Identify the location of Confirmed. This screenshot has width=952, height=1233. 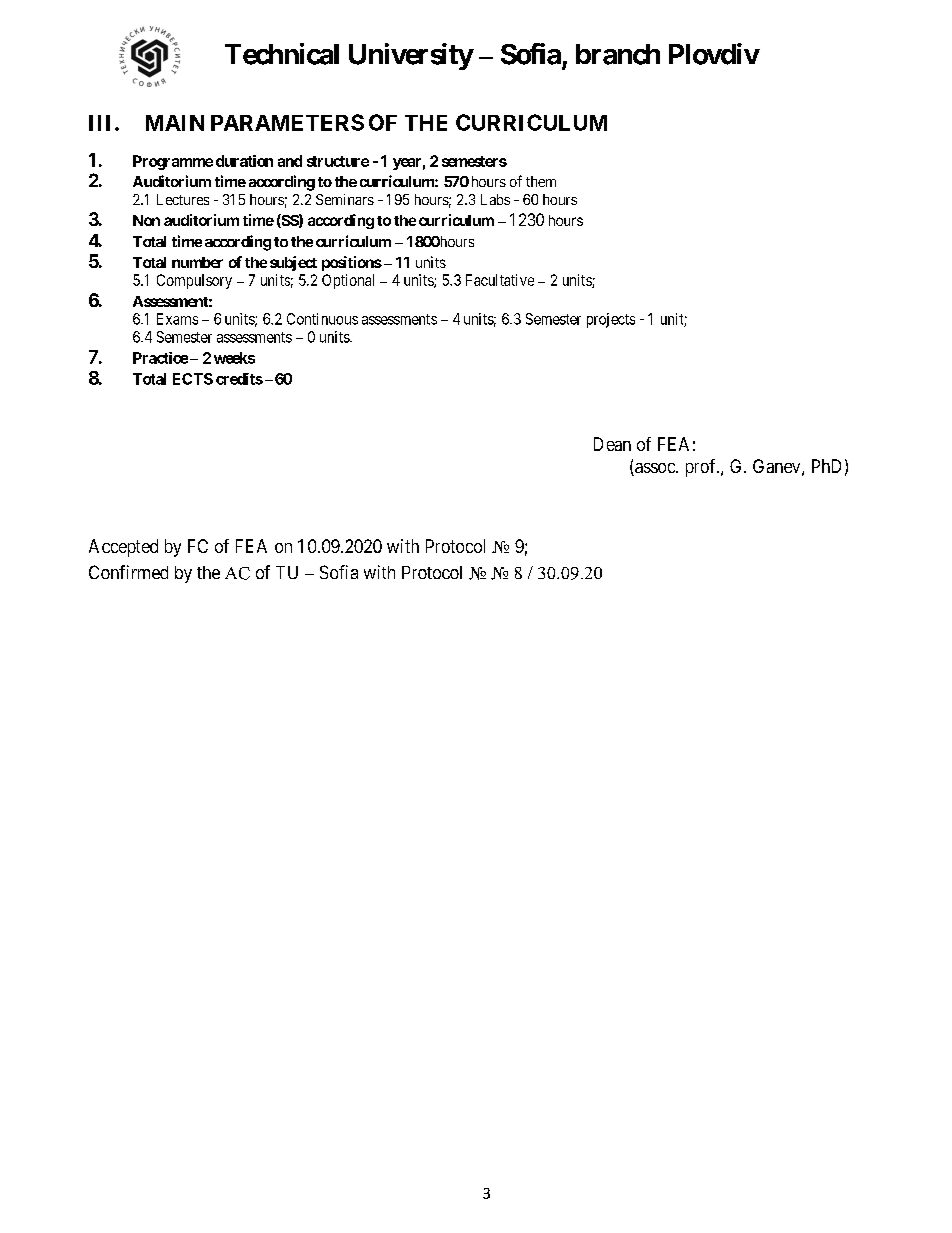
(128, 572).
